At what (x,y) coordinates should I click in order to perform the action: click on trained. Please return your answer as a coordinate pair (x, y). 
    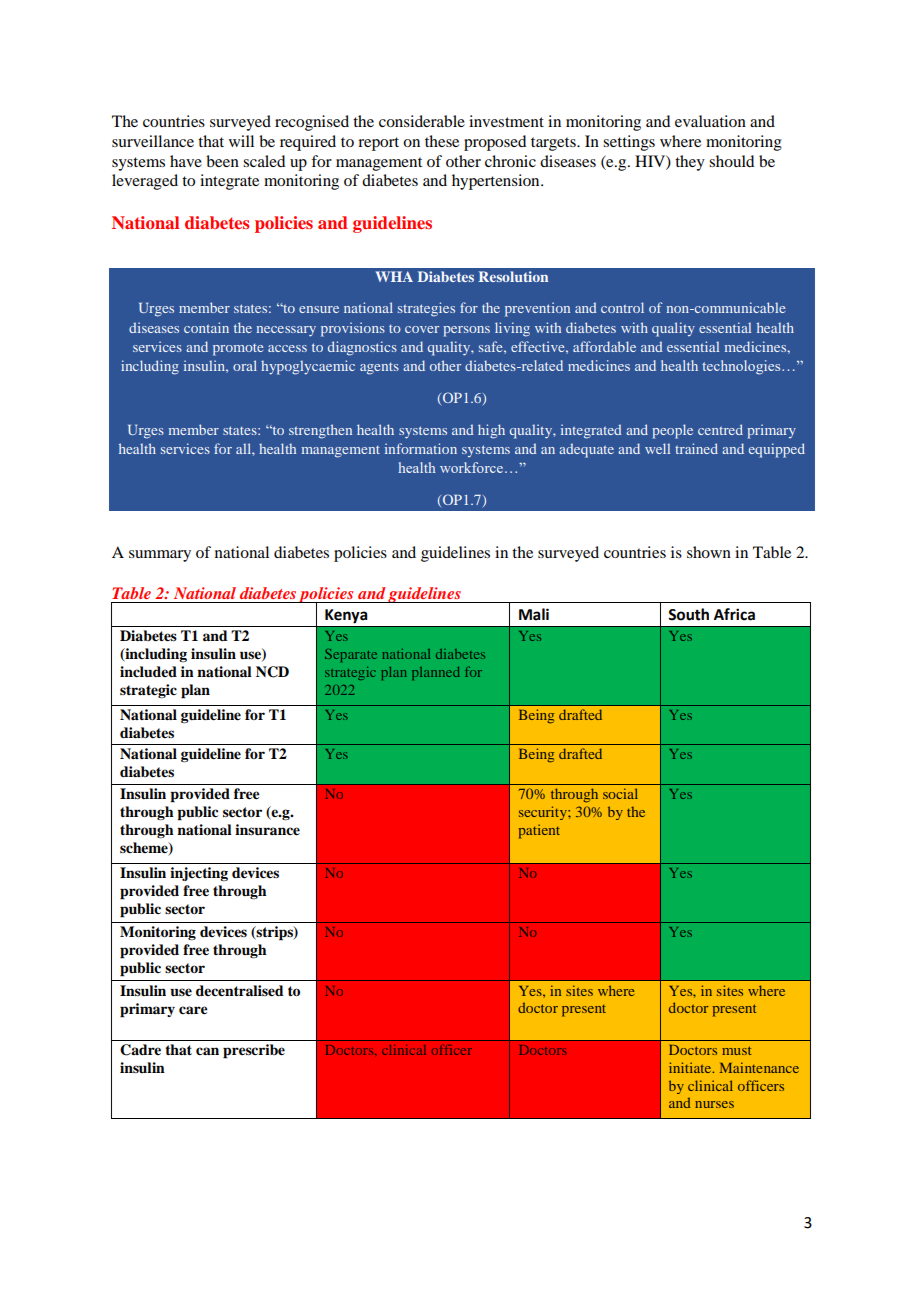
    Looking at the image, I should click on (696, 448).
